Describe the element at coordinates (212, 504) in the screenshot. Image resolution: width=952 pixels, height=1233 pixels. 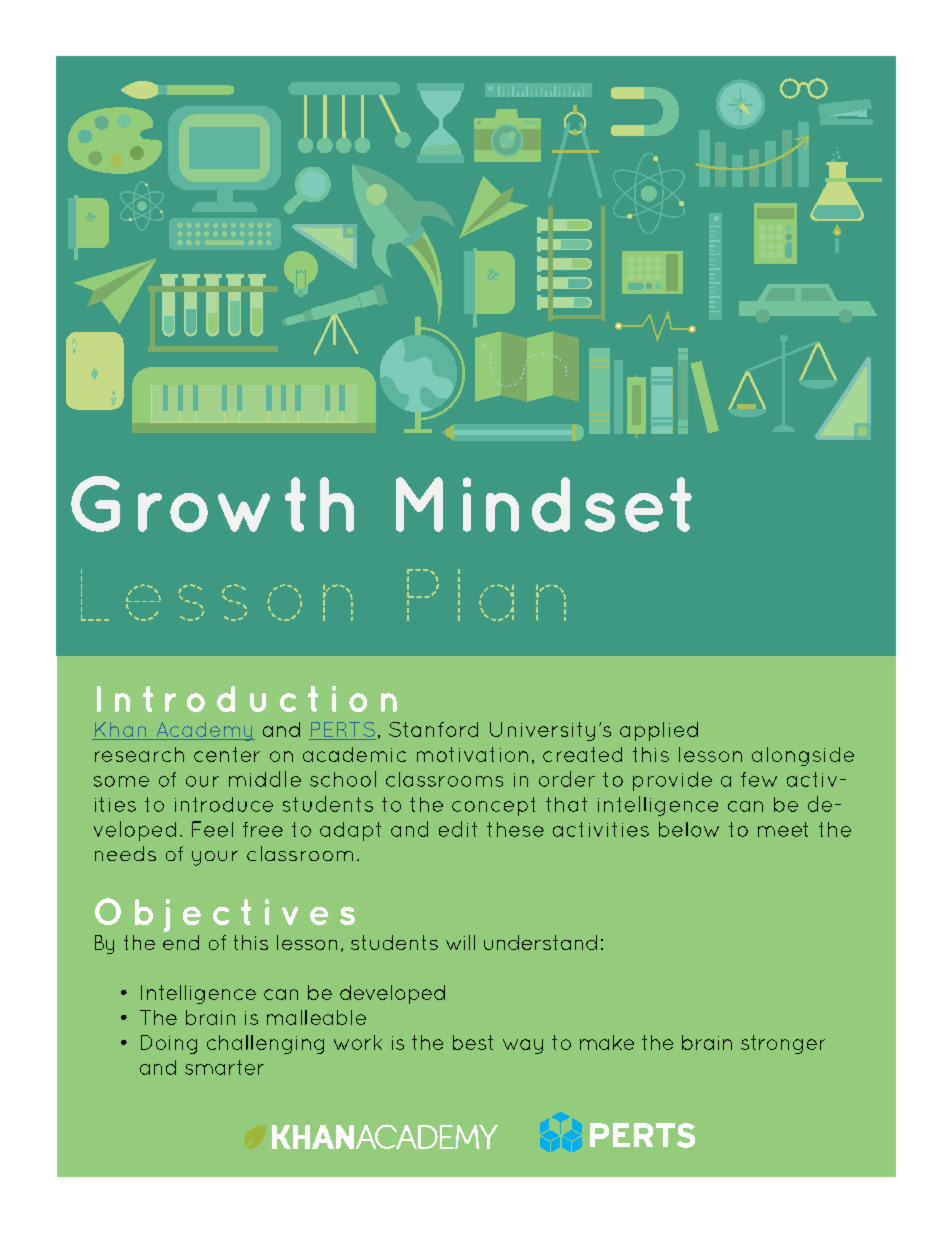
I see `Growth` at that location.
